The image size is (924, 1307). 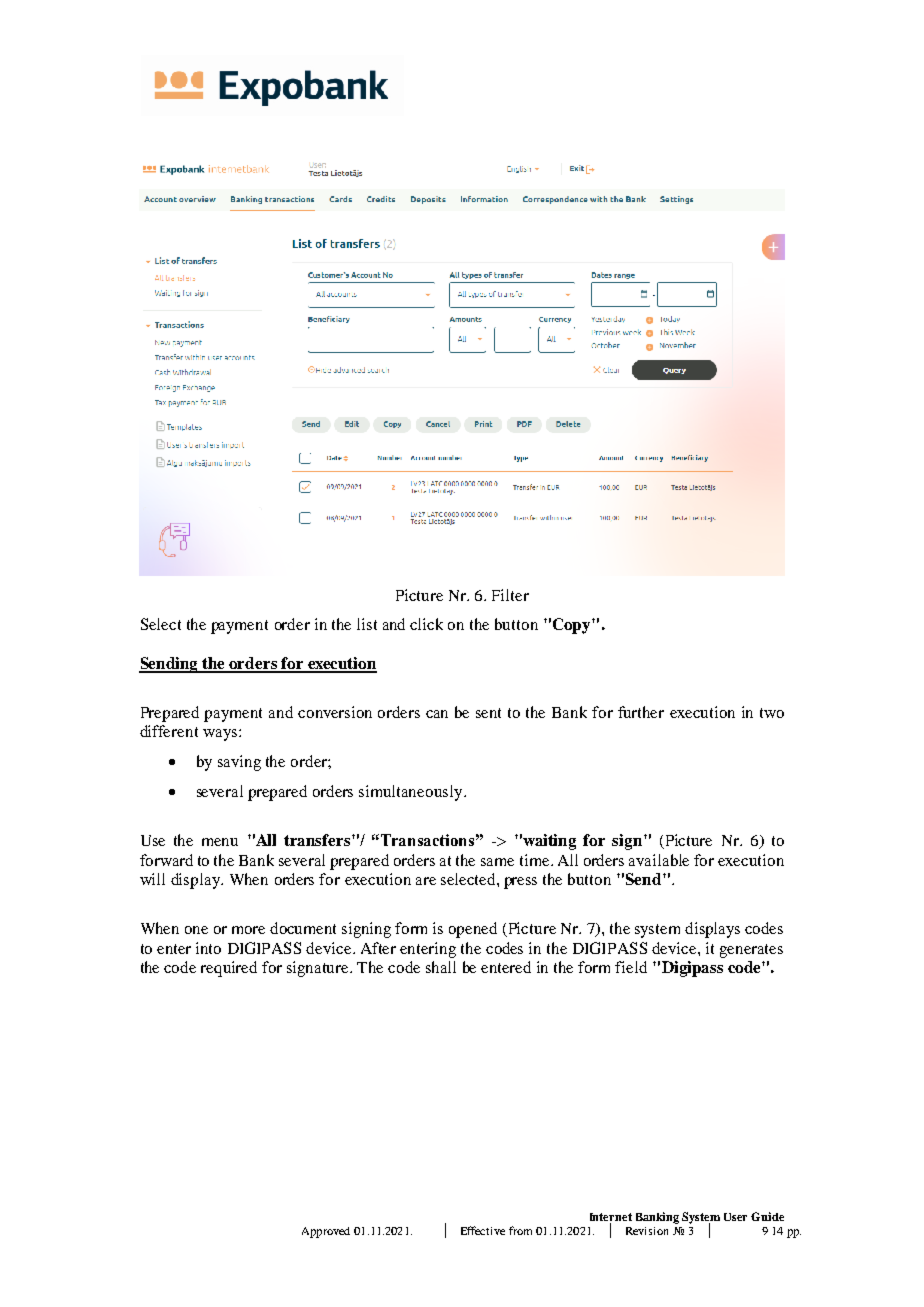 What do you see at coordinates (510, 595) in the screenshot?
I see `Filter` at bounding box center [510, 595].
